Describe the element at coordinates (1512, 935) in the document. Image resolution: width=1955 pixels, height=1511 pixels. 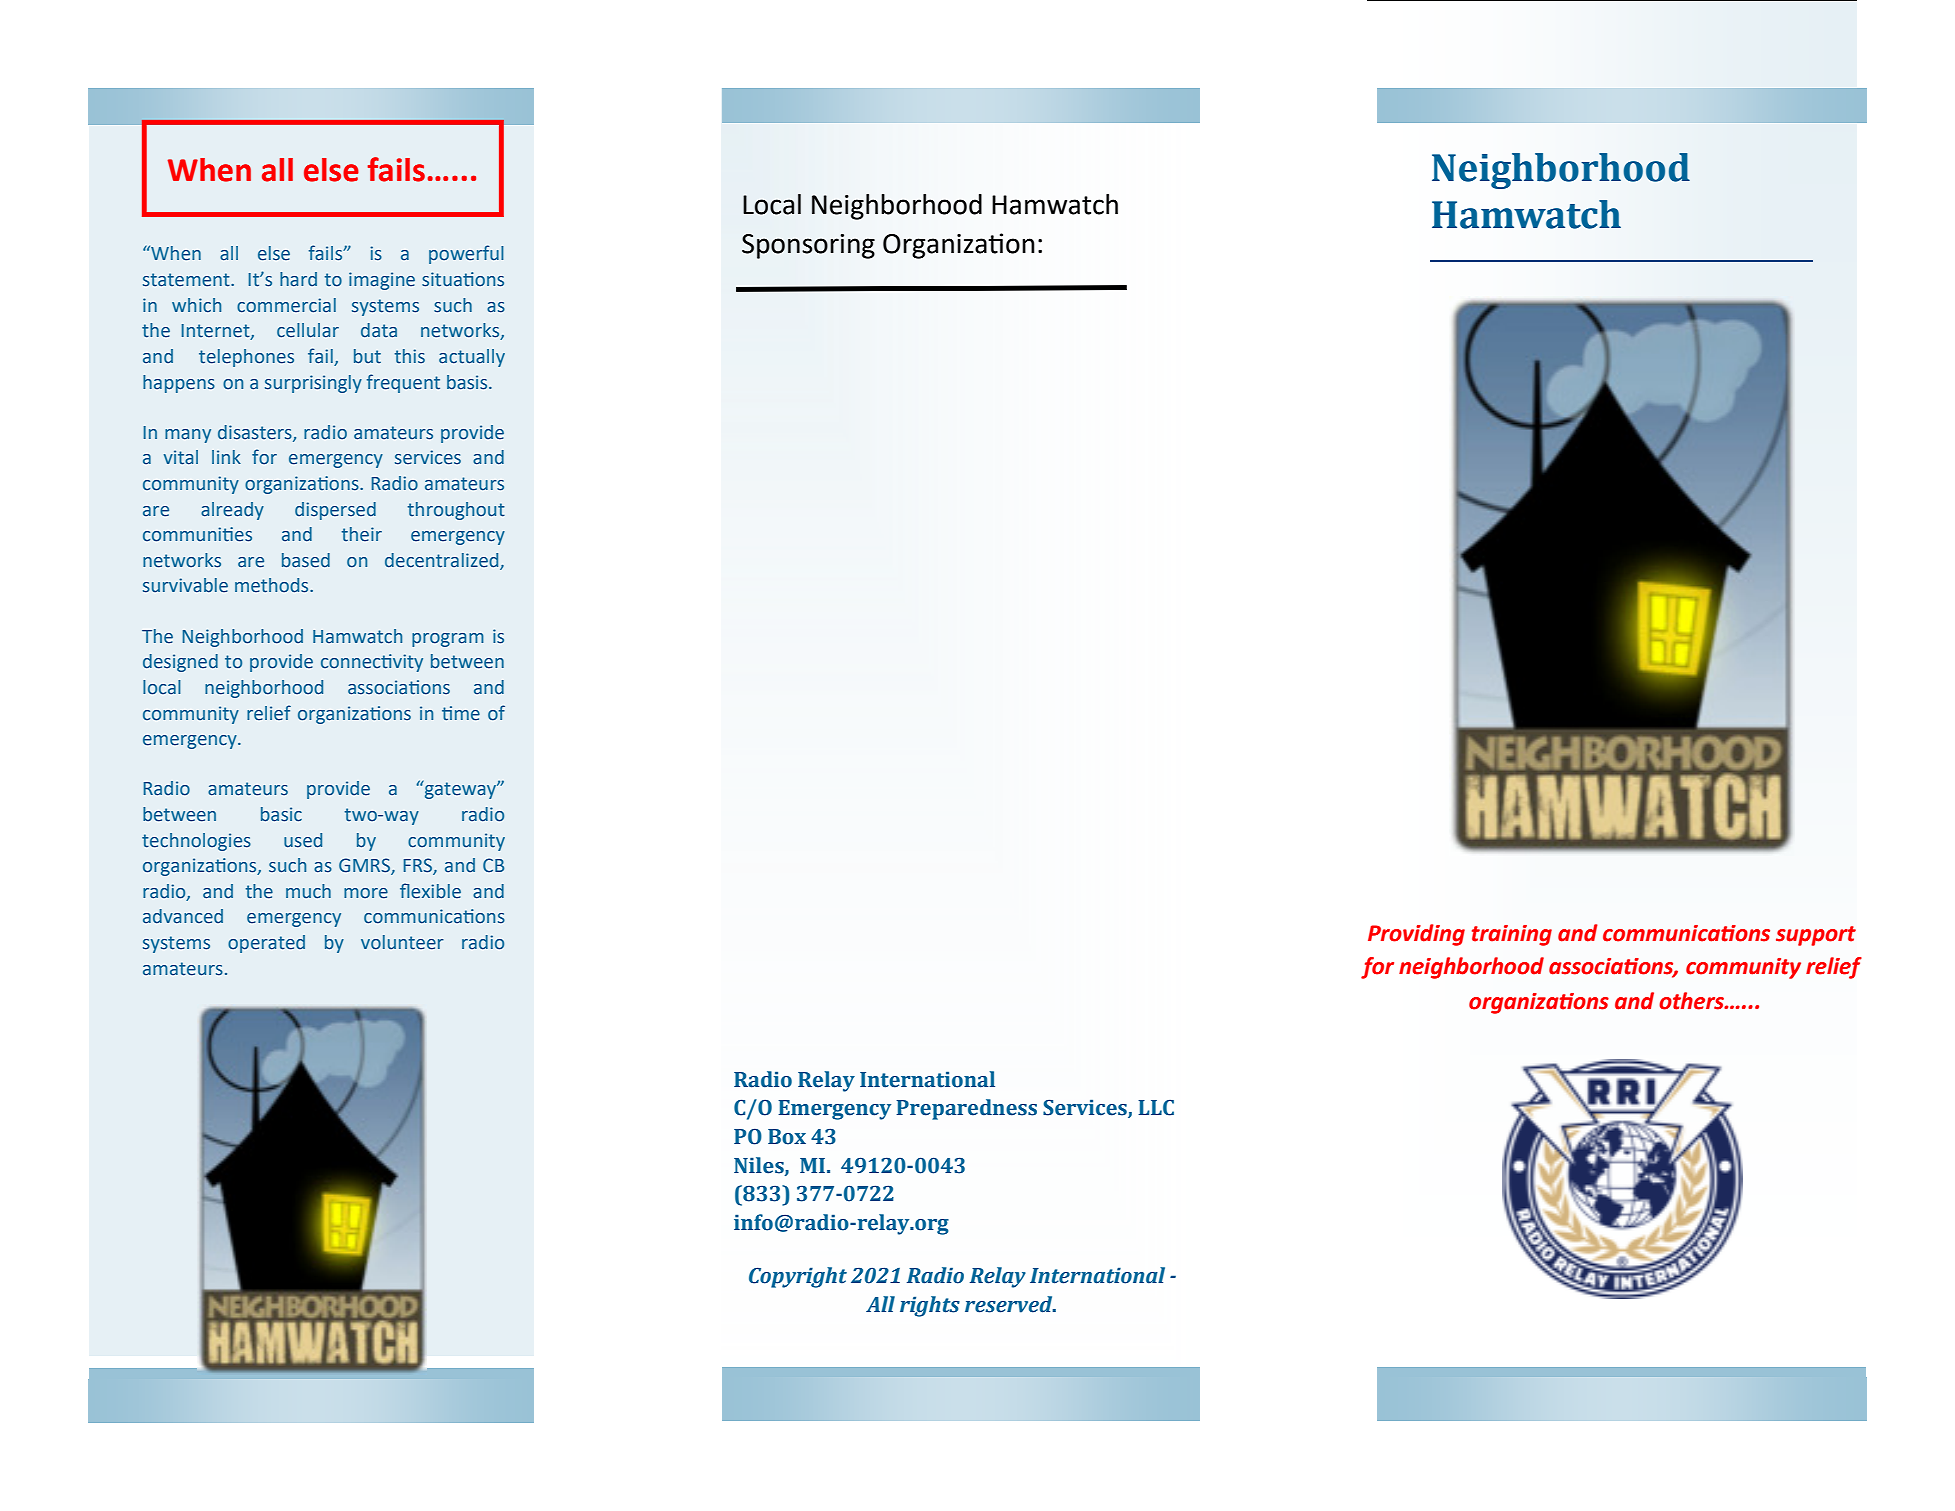
I see `training` at that location.
